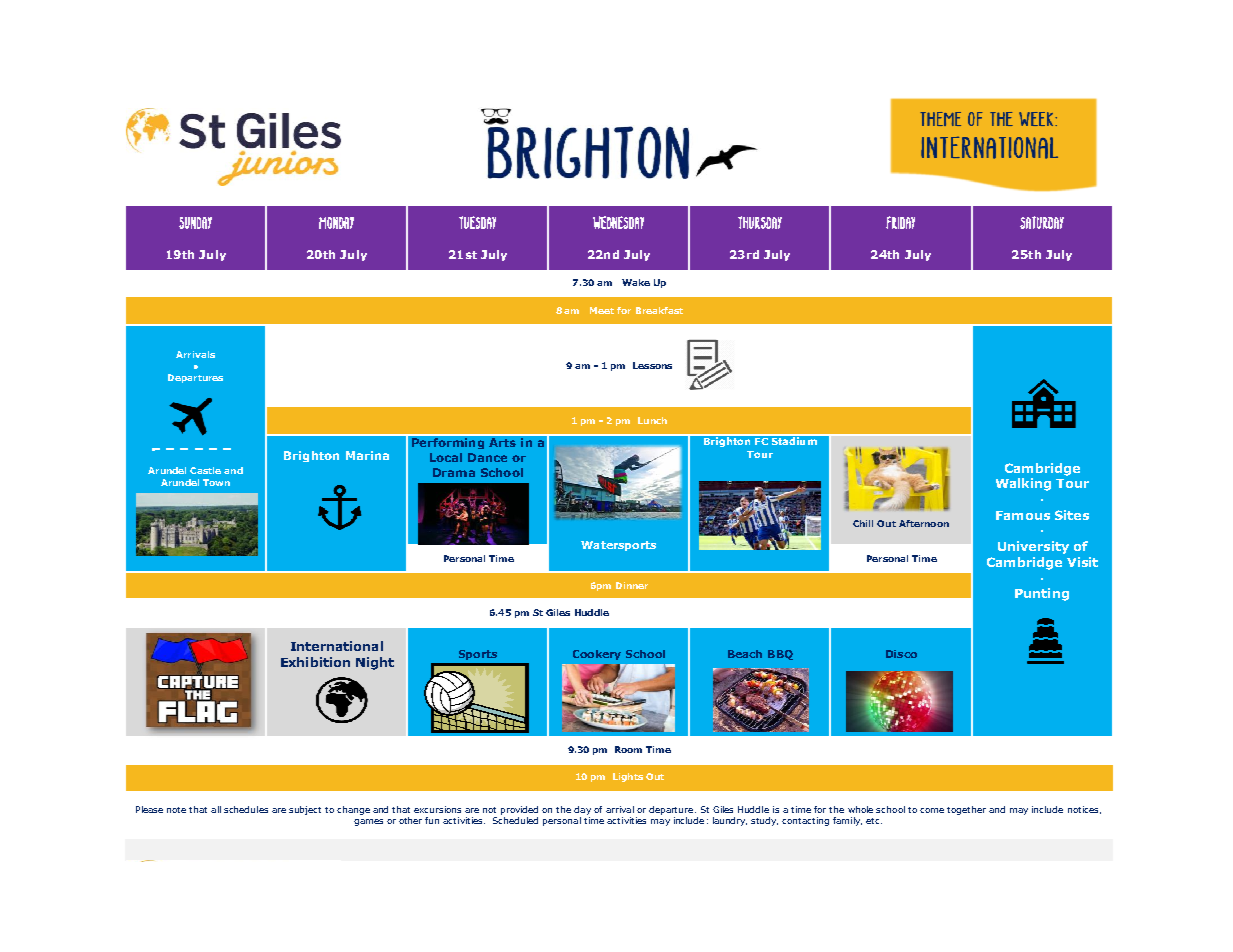 This screenshot has height=952, width=1233. What do you see at coordinates (900, 222) in the screenshot?
I see `FRIDAY` at bounding box center [900, 222].
